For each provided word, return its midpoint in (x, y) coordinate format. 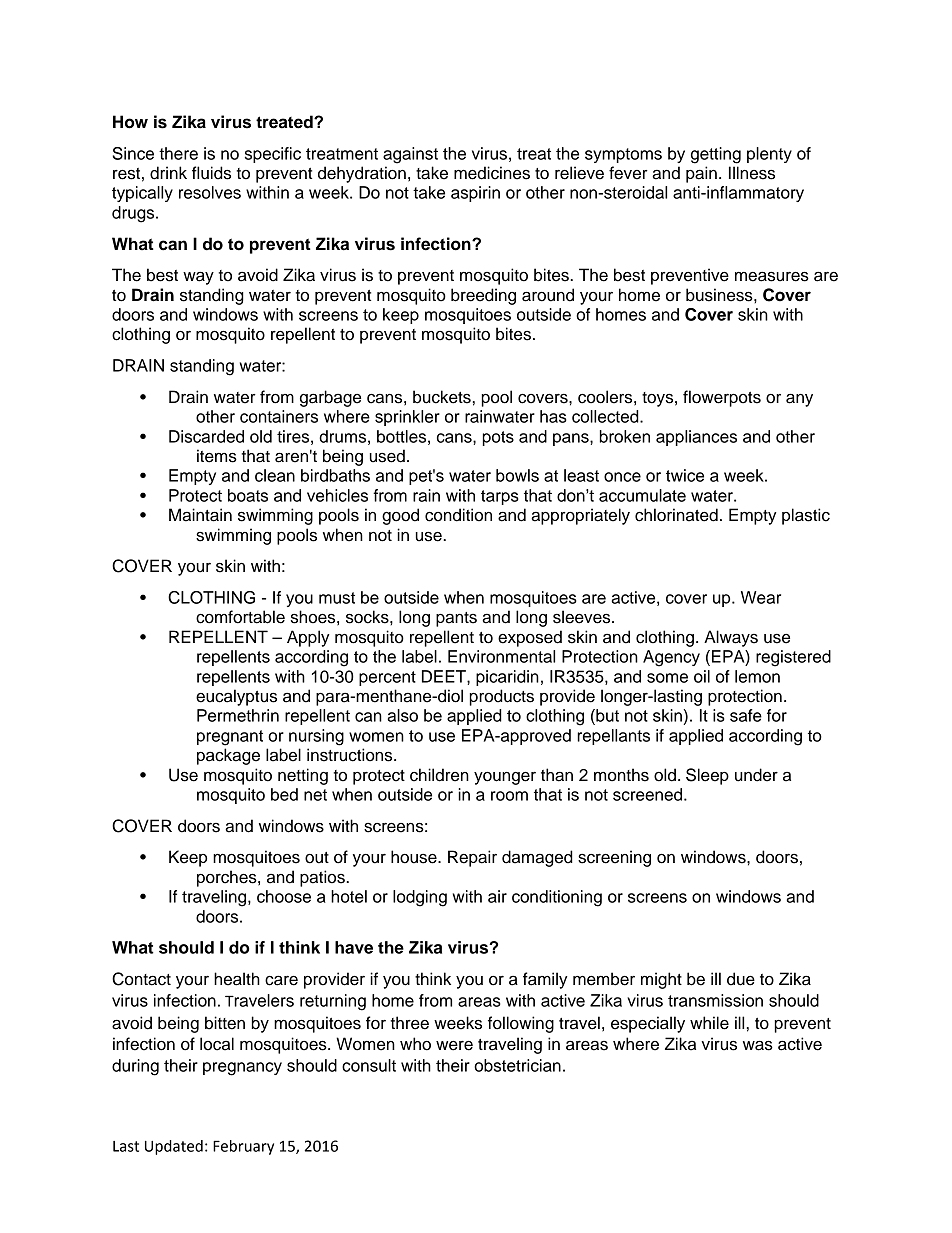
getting (716, 155)
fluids (211, 173)
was (758, 1045)
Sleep (707, 776)
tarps (500, 497)
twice (685, 475)
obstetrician (517, 1065)
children (439, 775)
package (228, 756)
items (217, 456)
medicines (492, 173)
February (243, 1147)
